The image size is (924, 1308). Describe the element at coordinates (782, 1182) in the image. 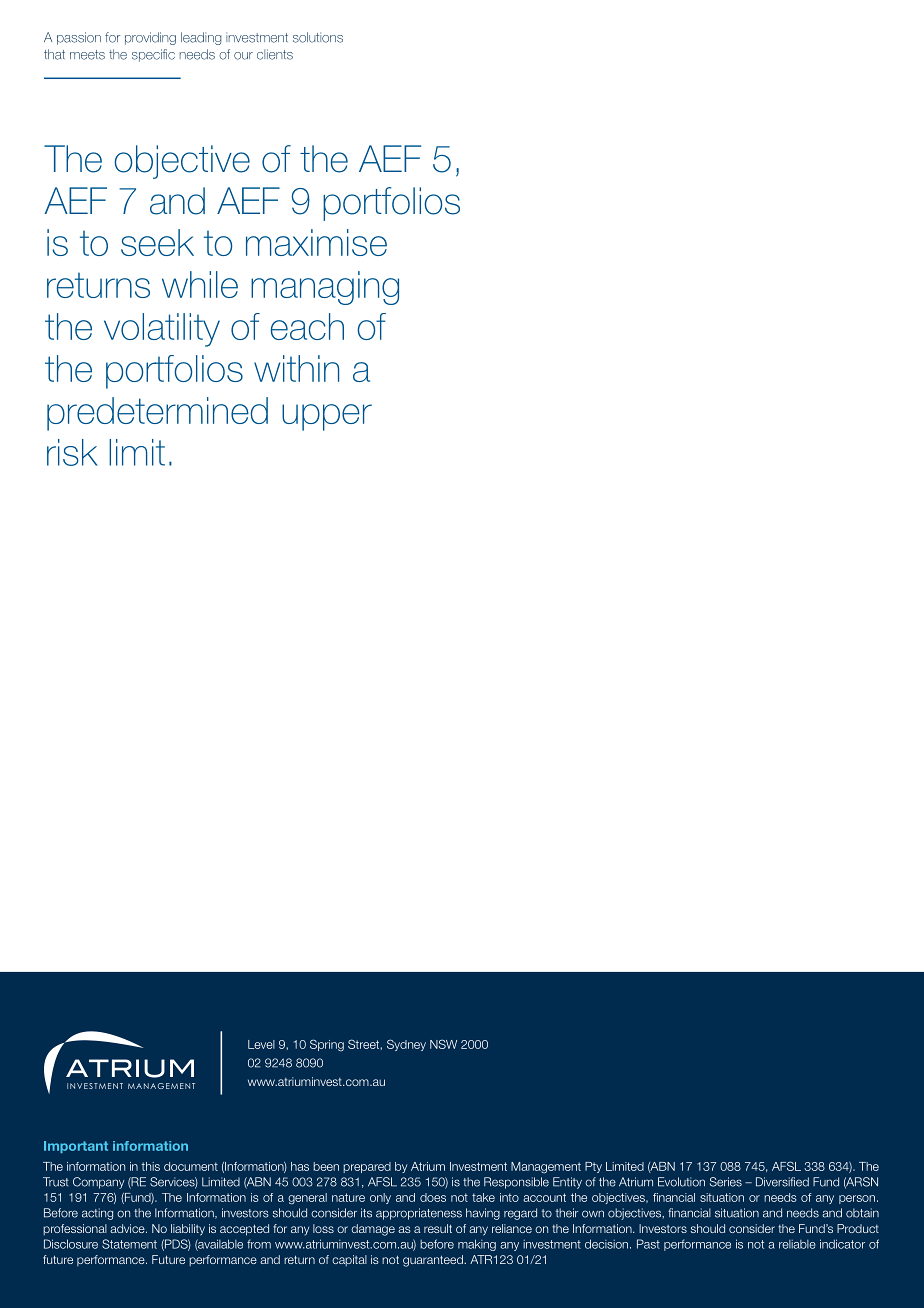

I see `Diversified` at that location.
